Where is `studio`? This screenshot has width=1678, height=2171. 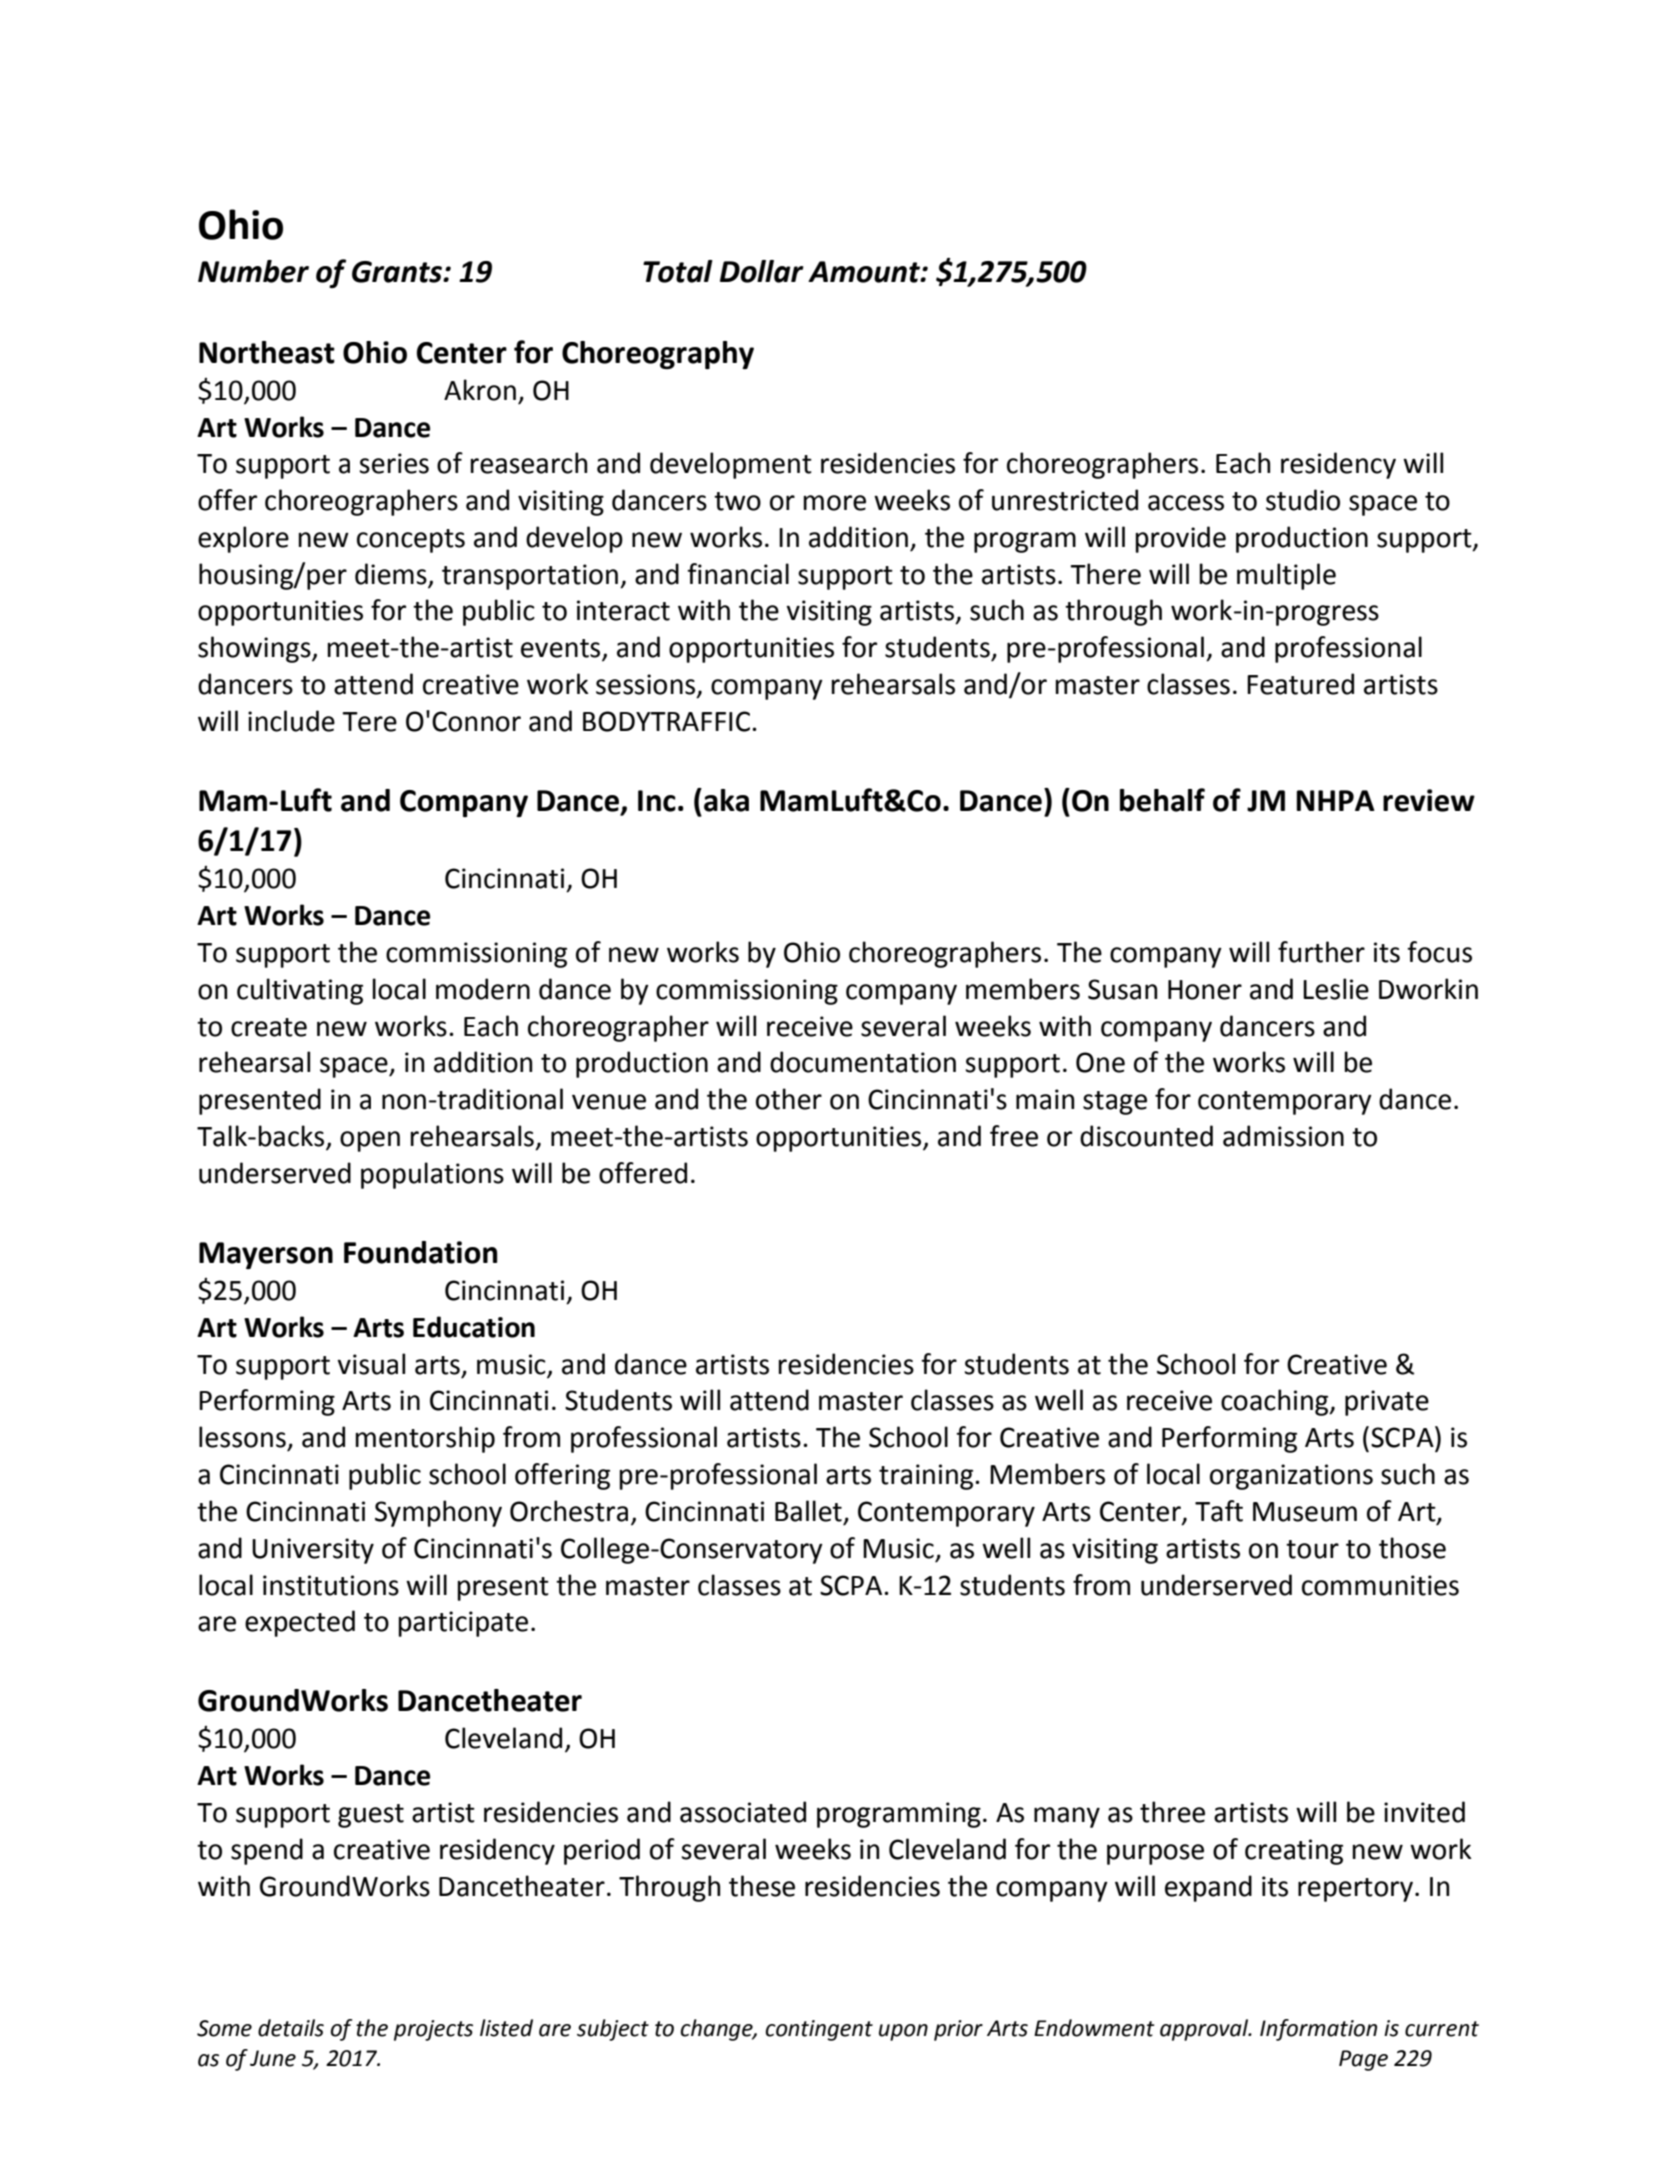
studio is located at coordinates (1303, 500).
